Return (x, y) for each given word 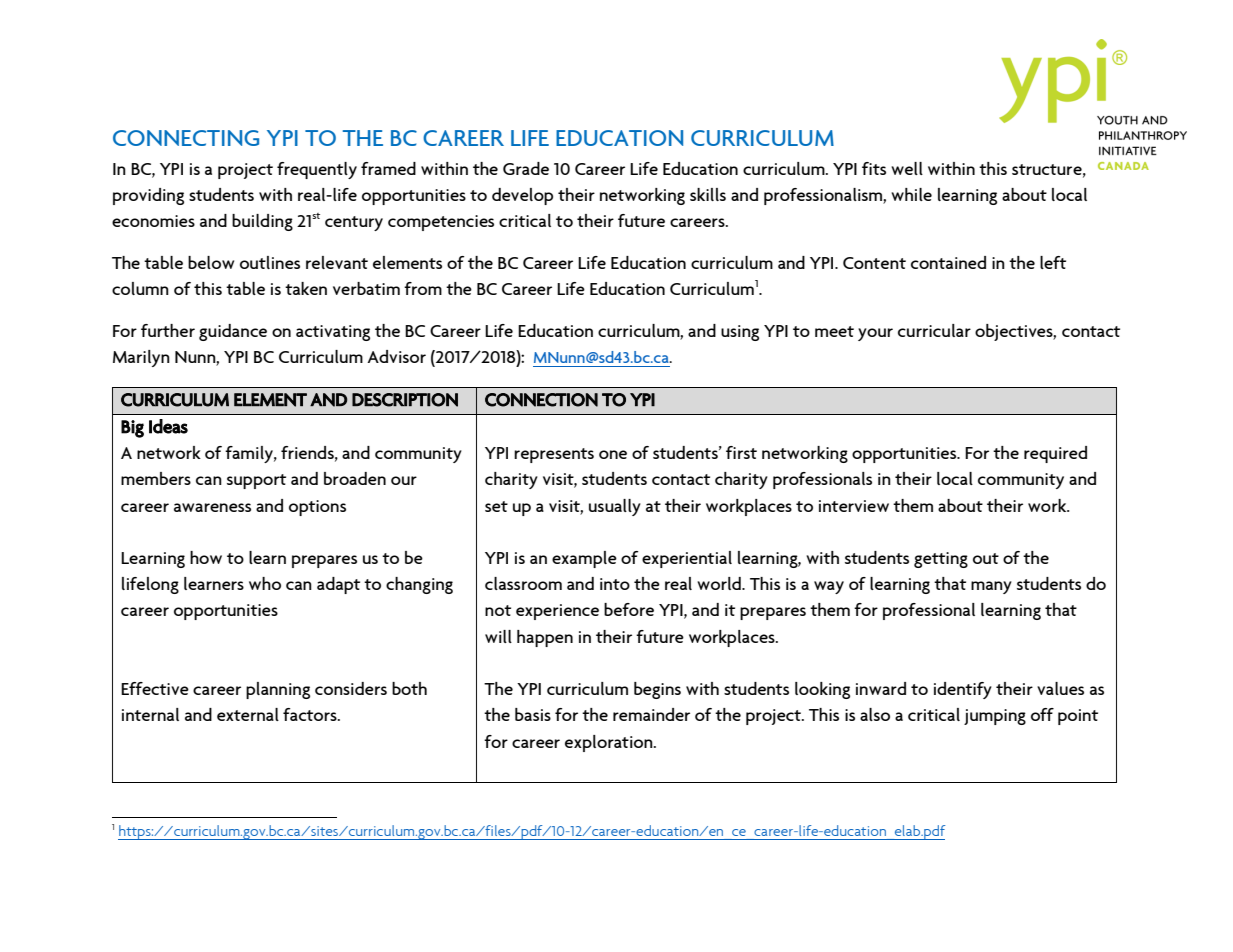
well (907, 168)
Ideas (168, 426)
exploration (610, 743)
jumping (995, 717)
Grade (526, 168)
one (613, 454)
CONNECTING (186, 138)
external (248, 714)
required (1055, 454)
